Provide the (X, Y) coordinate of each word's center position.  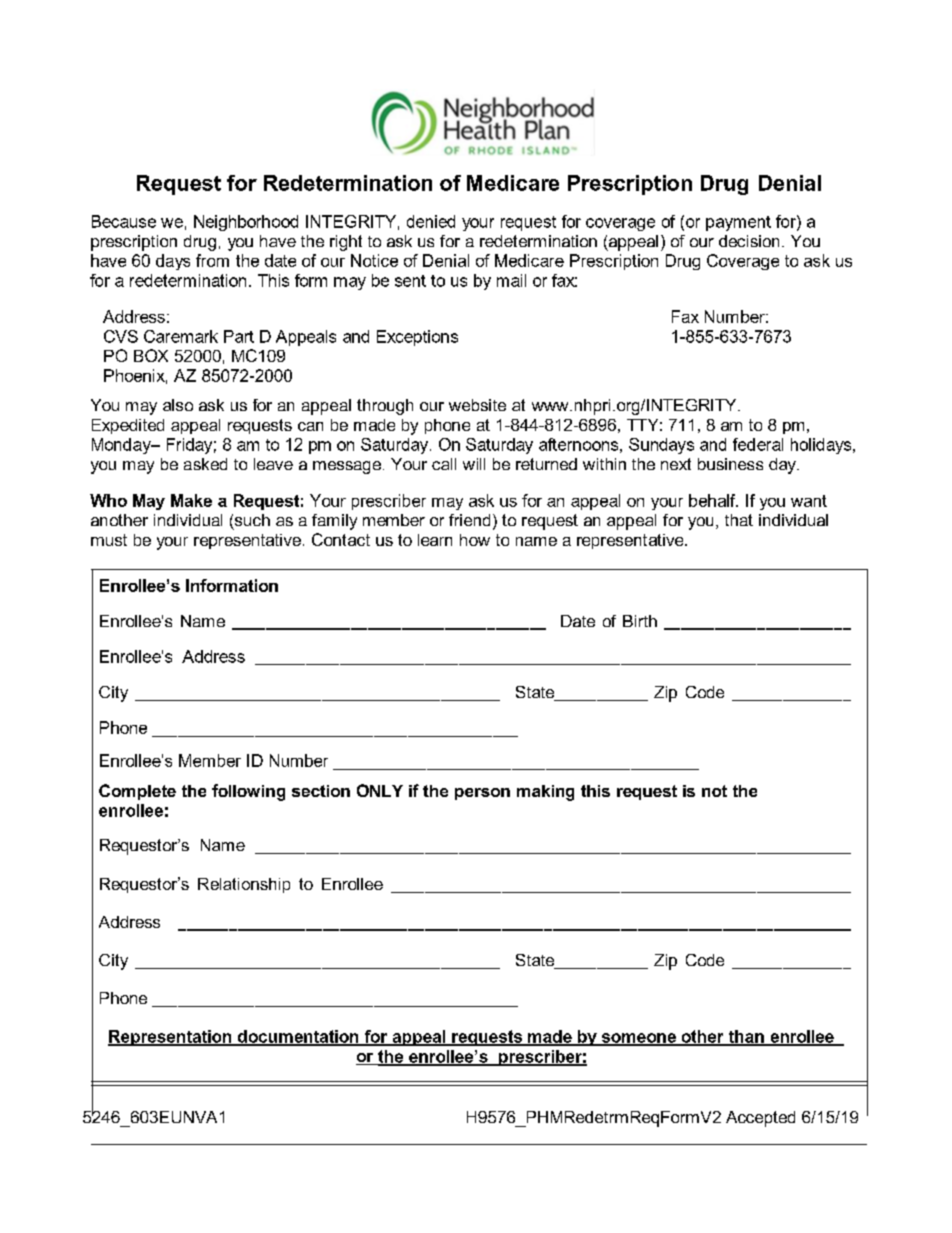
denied (431, 221)
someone (638, 1039)
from (212, 260)
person (482, 794)
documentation (298, 1037)
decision (749, 241)
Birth (640, 621)
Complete (137, 792)
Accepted (760, 1119)
